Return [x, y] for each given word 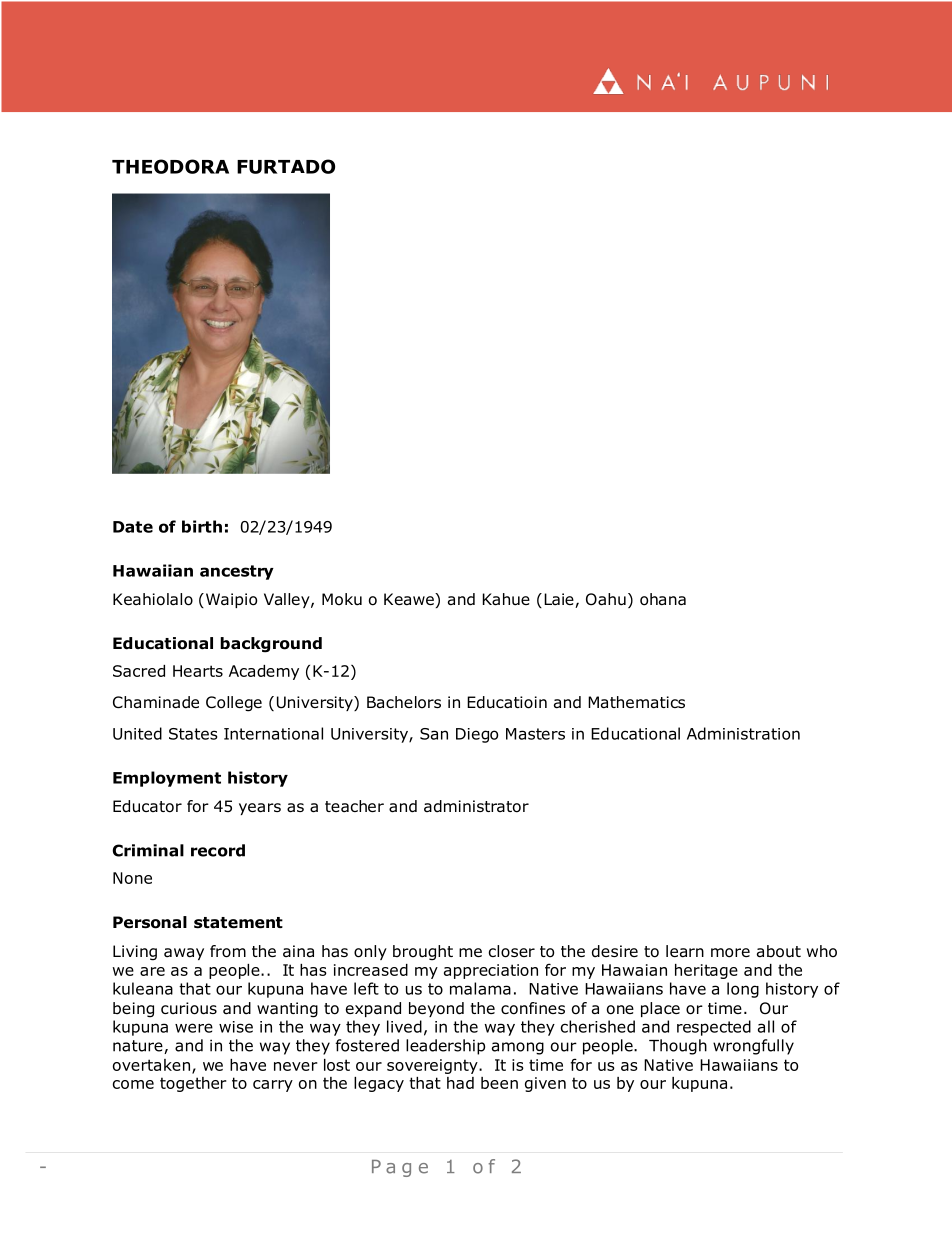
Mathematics [636, 702]
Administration [743, 733]
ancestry [237, 572]
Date [133, 527]
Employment [167, 779]
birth [202, 526]
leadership [445, 1047]
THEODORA [170, 166]
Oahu [606, 599]
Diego [477, 735]
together [193, 1084]
